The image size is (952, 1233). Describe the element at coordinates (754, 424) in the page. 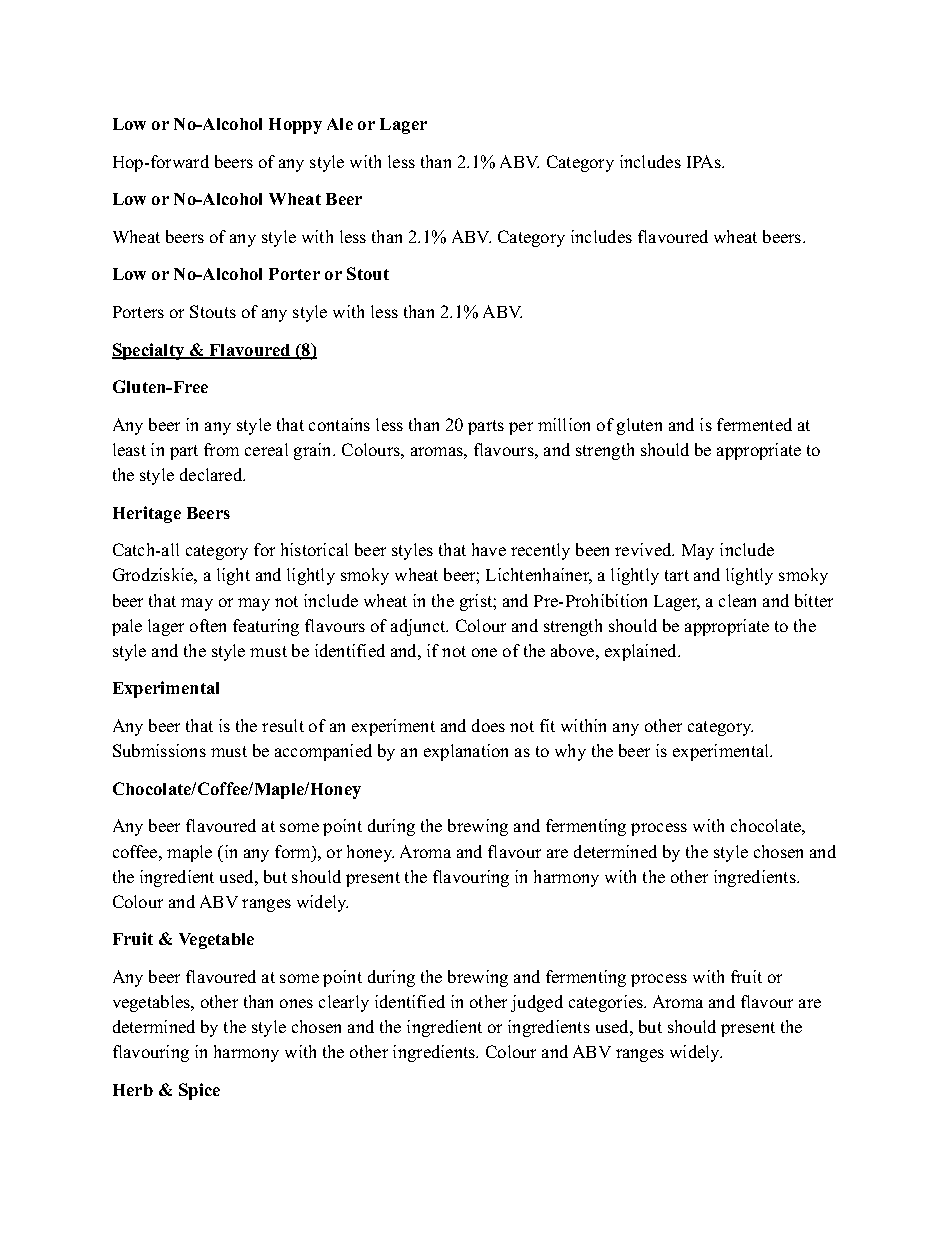

I see `fermented` at that location.
